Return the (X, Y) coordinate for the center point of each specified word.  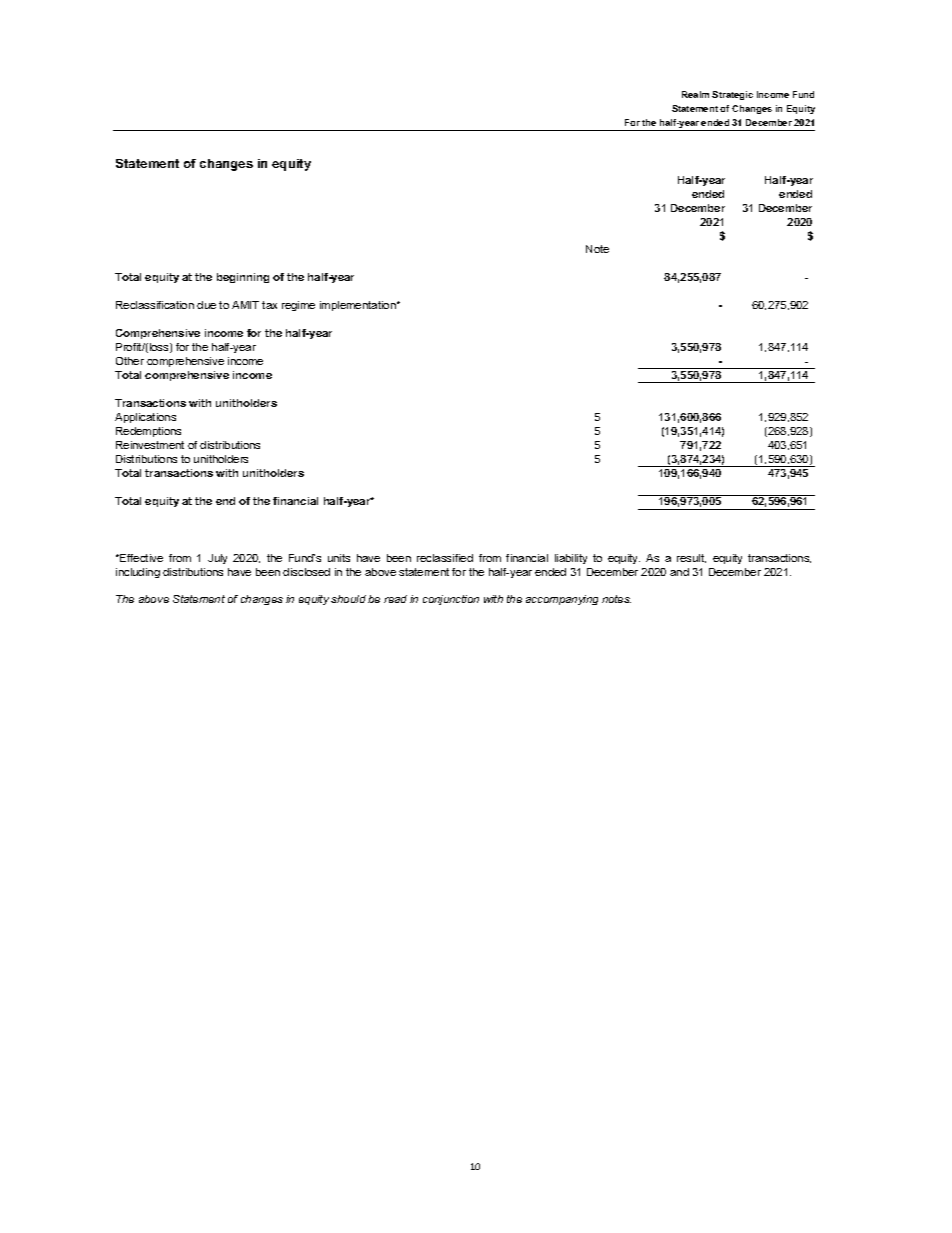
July (217, 559)
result (691, 558)
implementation (359, 306)
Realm (695, 94)
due (206, 305)
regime (298, 306)
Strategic (732, 95)
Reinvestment (150, 445)
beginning (243, 278)
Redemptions (148, 432)
